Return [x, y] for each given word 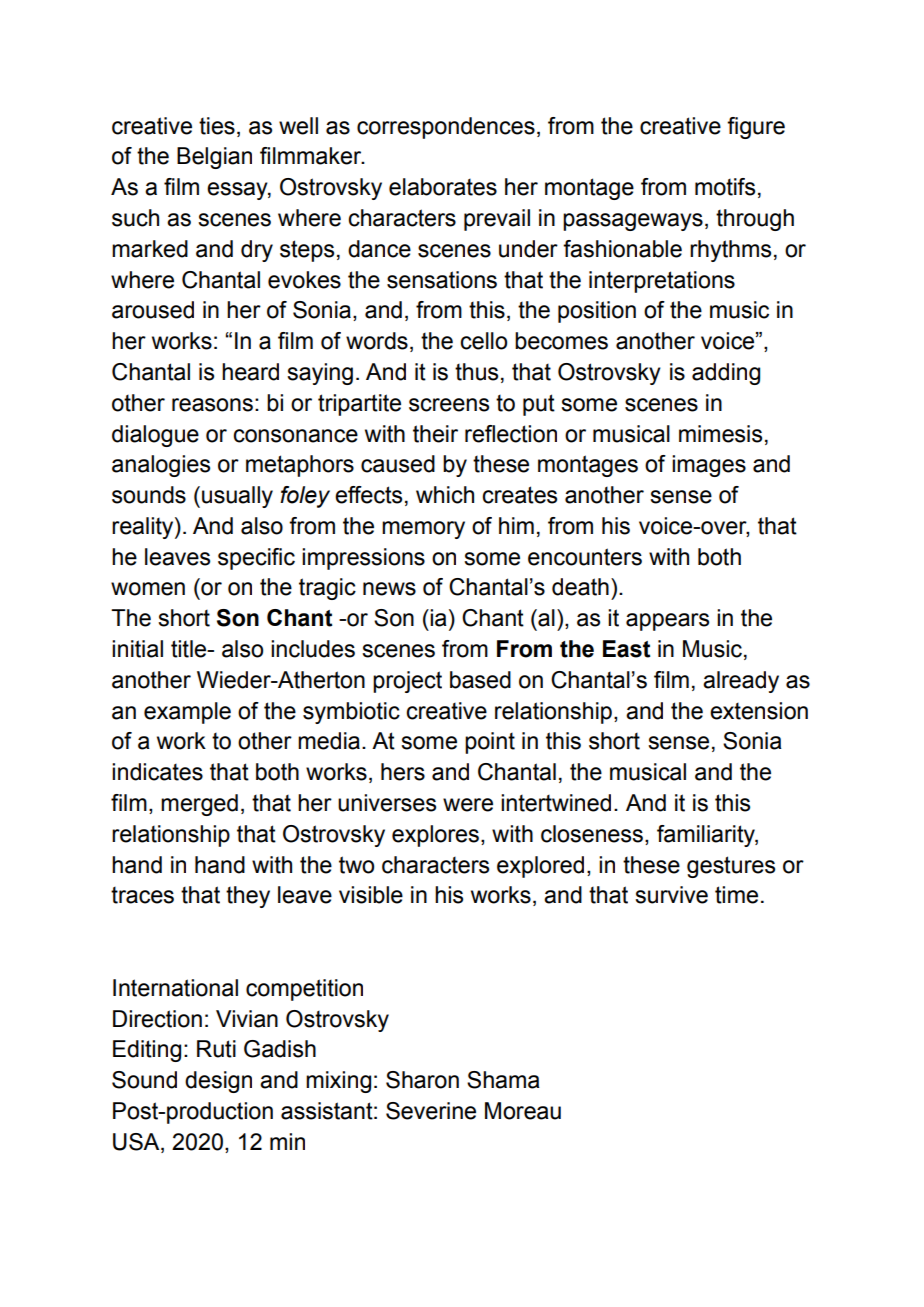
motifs [725, 187]
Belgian [214, 158]
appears [667, 622]
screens [449, 405]
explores [435, 836]
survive [671, 895]
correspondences [446, 128]
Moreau [523, 1111]
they [248, 897]
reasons [212, 405]
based [480, 680]
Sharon [422, 1080]
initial [137, 649]
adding [726, 374]
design [218, 1082]
